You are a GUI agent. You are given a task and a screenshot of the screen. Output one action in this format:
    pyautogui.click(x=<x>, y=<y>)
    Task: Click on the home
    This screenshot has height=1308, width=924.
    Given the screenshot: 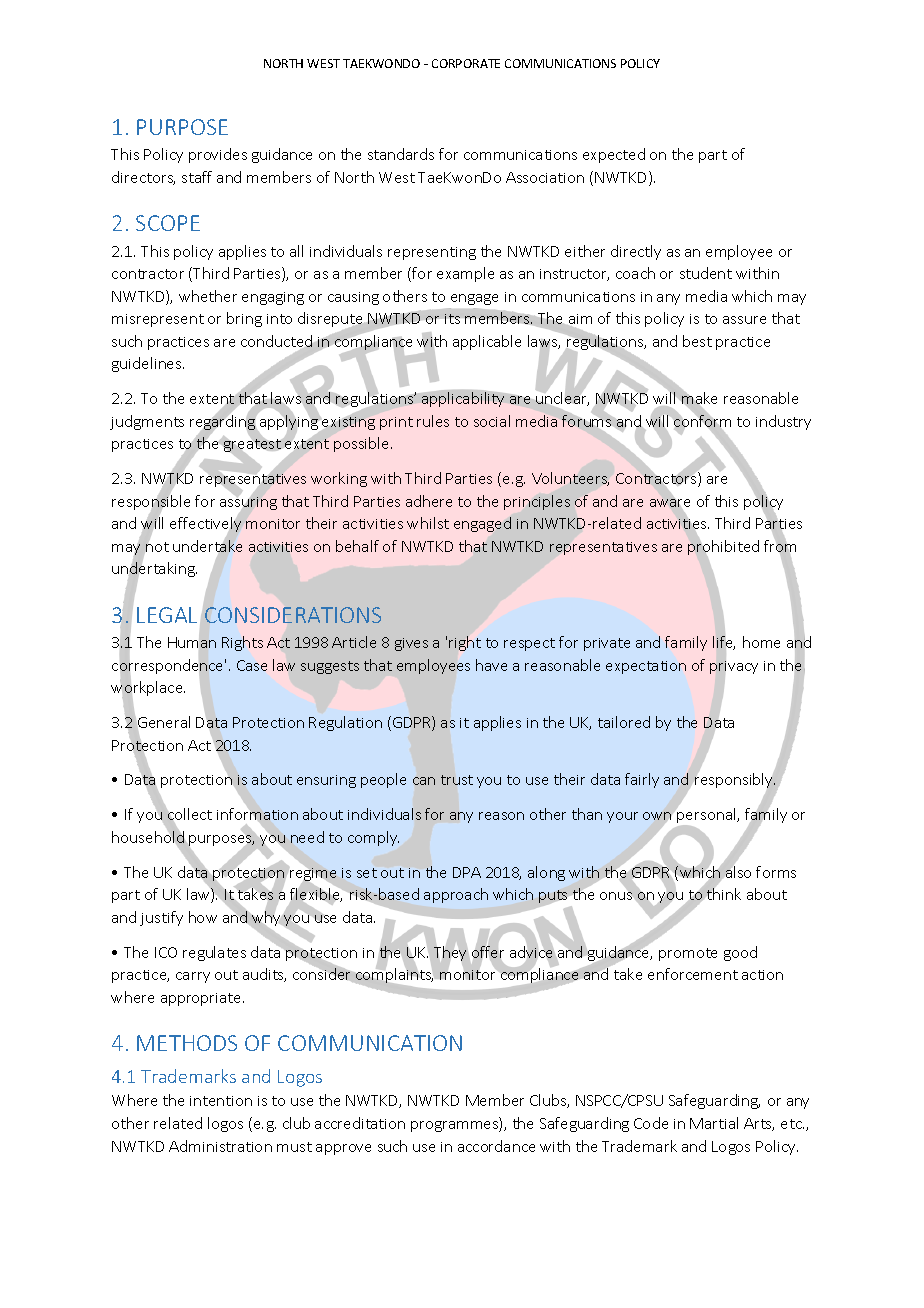 What is the action you would take?
    pyautogui.click(x=761, y=642)
